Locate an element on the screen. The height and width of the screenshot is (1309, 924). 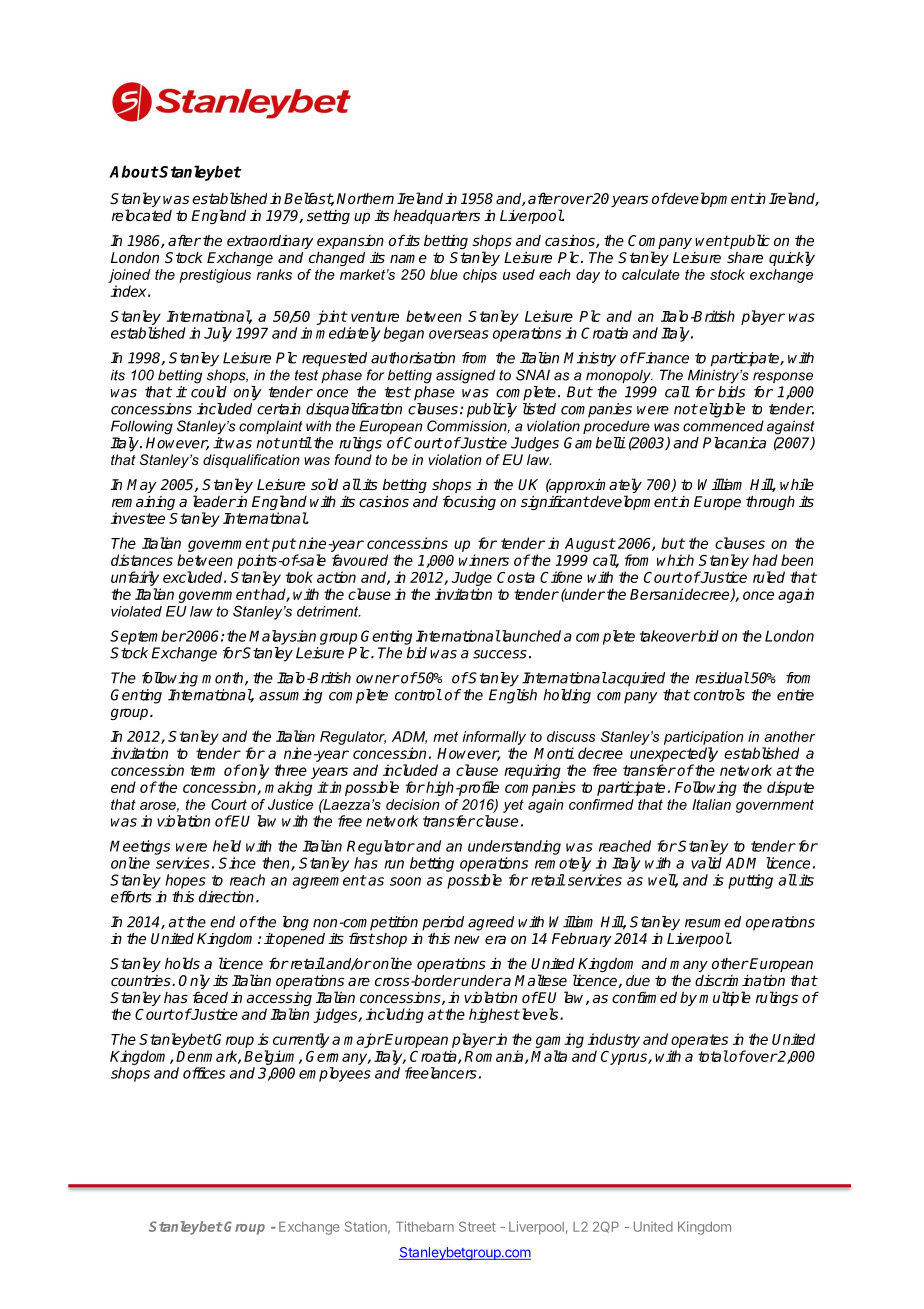
headquarters is located at coordinates (436, 217).
